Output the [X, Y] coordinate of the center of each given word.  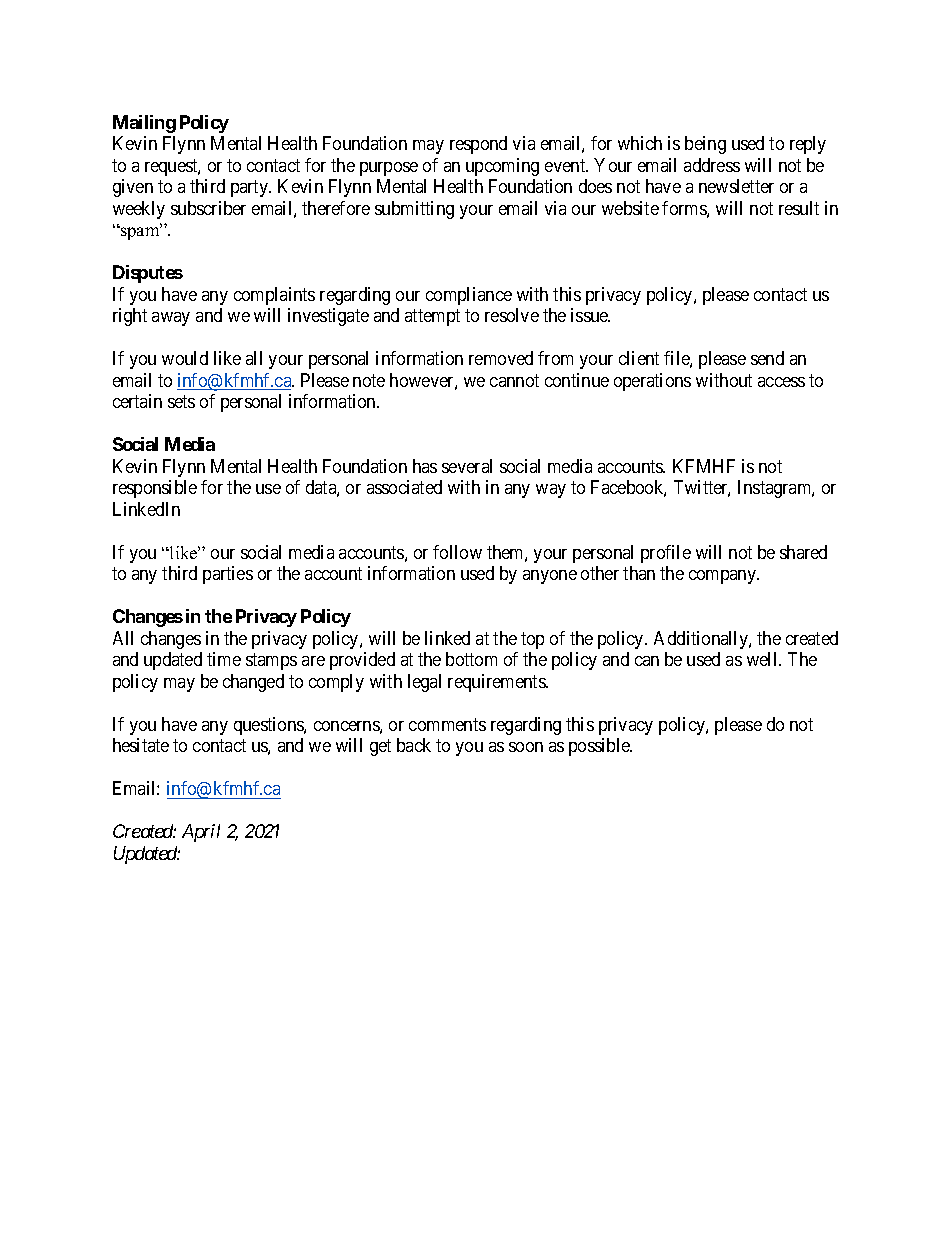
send [767, 358]
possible [600, 747]
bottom [471, 659]
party [250, 189]
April [201, 833]
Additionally [702, 640]
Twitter [702, 488]
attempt [432, 318]
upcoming [502, 167]
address [712, 165]
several [467, 466]
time [224, 659]
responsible [155, 489]
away [171, 319]
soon [526, 747]
